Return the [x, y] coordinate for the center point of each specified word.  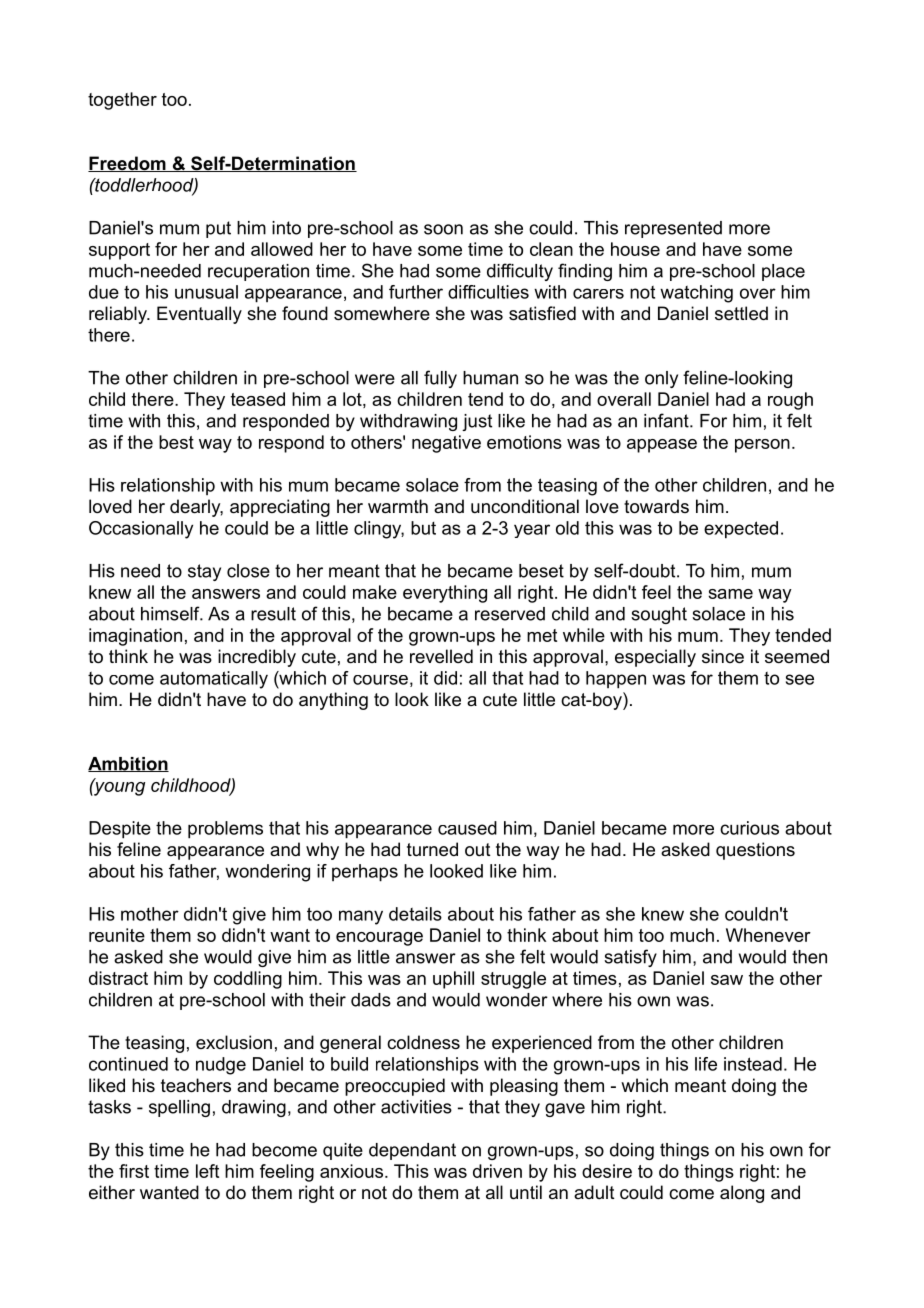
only [661, 379]
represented [673, 229]
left [207, 1171]
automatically [214, 680]
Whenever [768, 935]
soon [443, 229]
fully [440, 379]
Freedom [128, 164]
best [176, 442]
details [415, 914]
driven [497, 1171]
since [723, 656]
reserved [510, 614]
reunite [117, 935]
